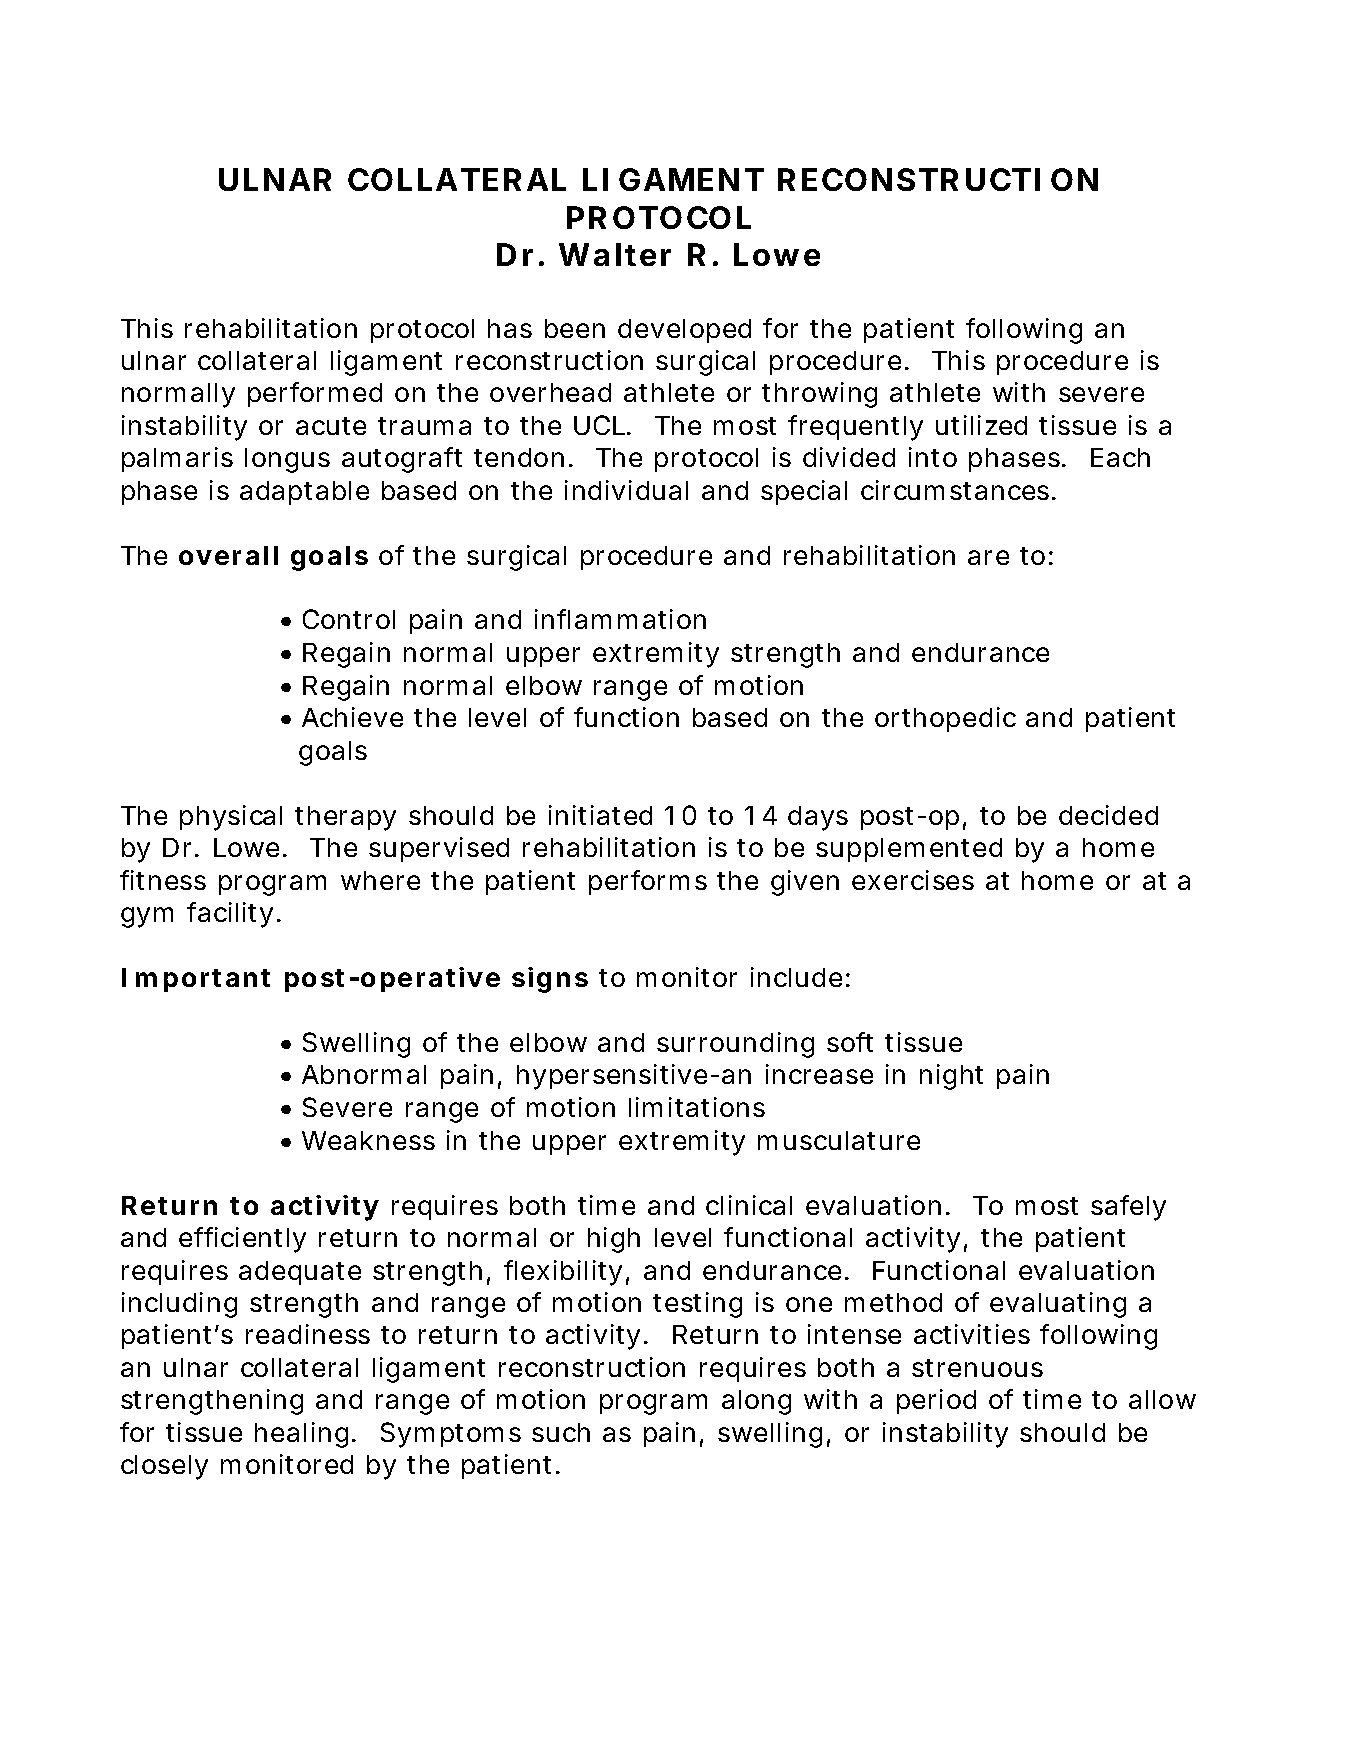 The height and width of the image is (1760, 1360). Describe the element at coordinates (600, 815) in the image. I see `initiated` at that location.
